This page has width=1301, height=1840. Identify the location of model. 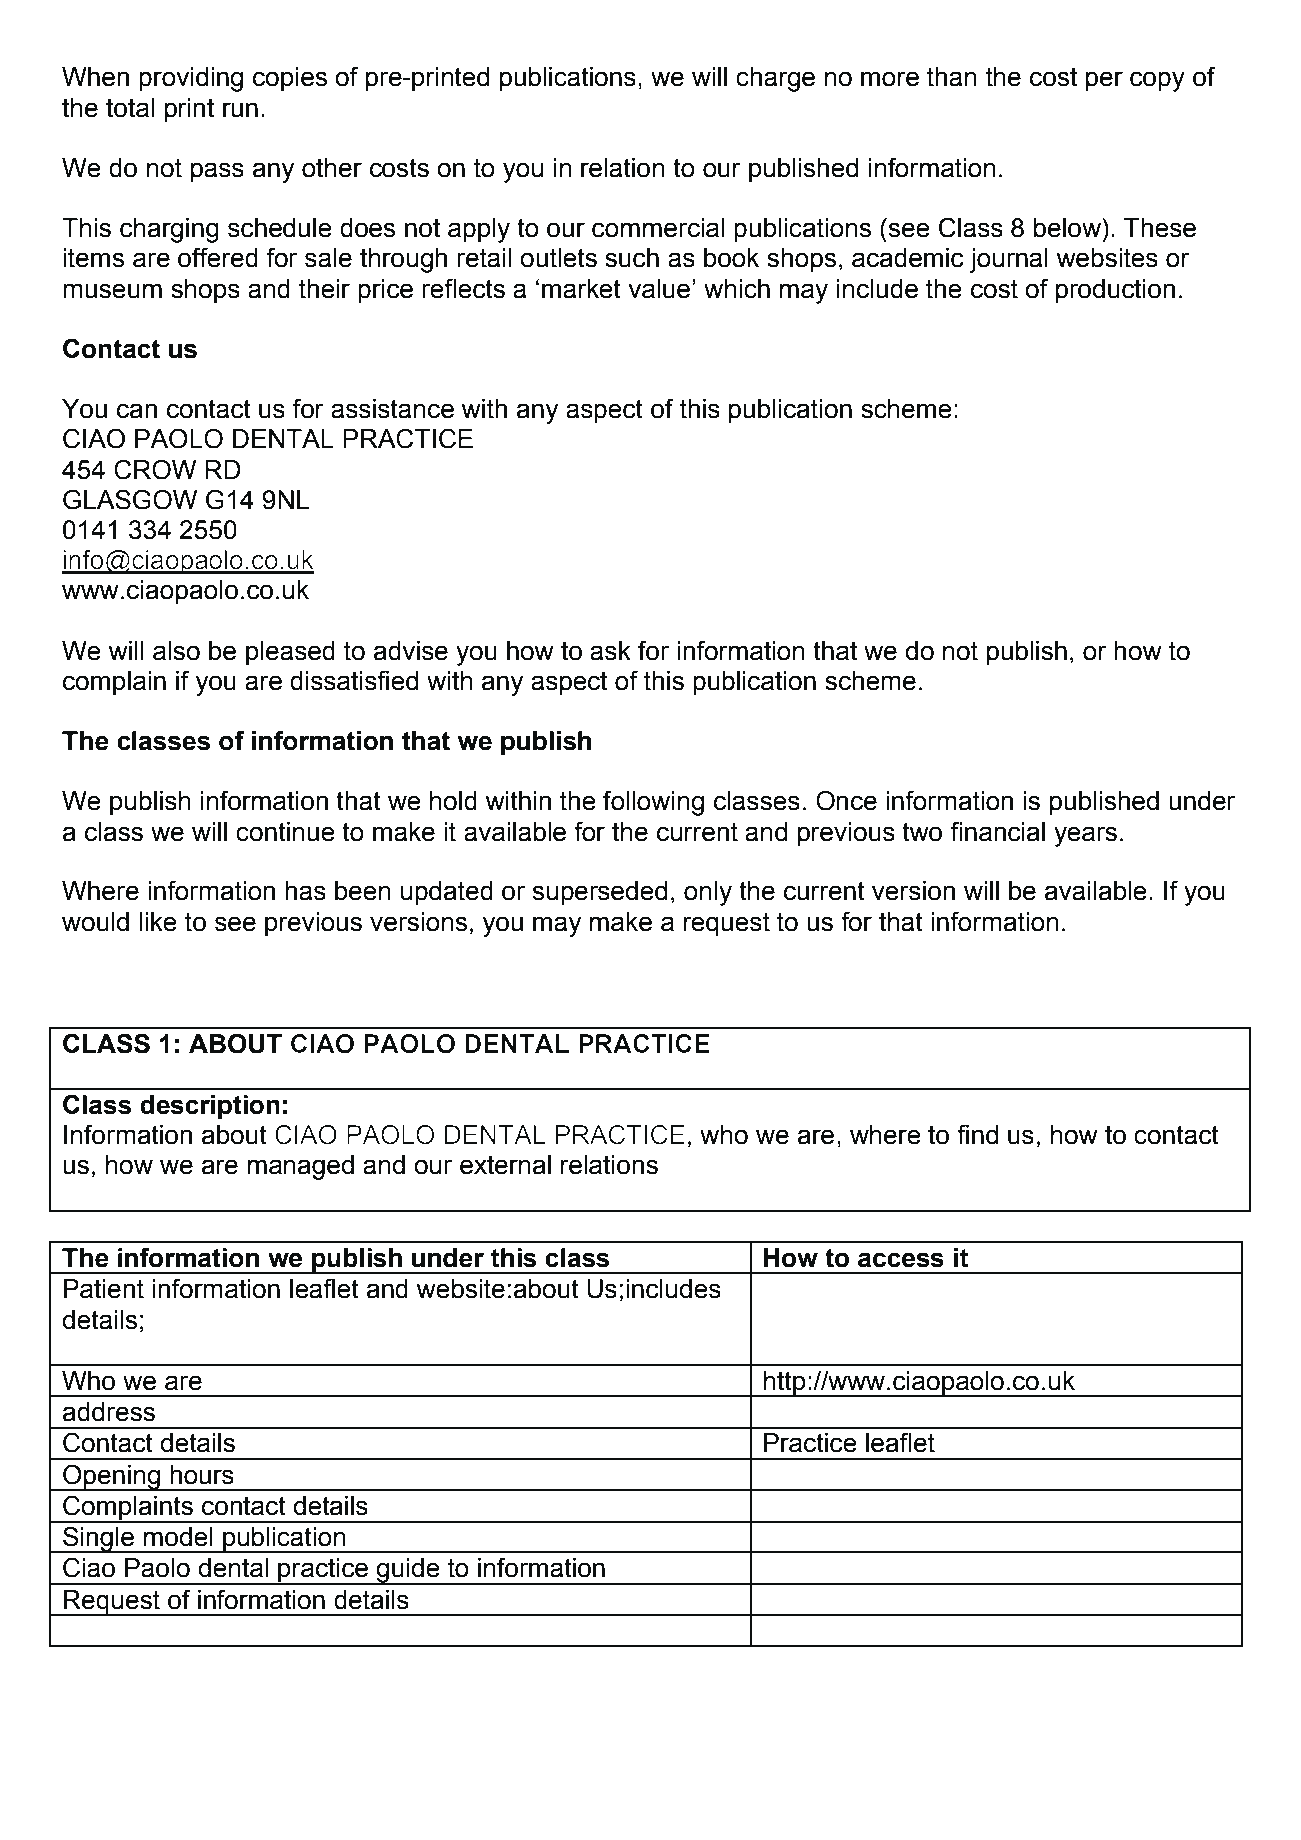
(178, 1537).
